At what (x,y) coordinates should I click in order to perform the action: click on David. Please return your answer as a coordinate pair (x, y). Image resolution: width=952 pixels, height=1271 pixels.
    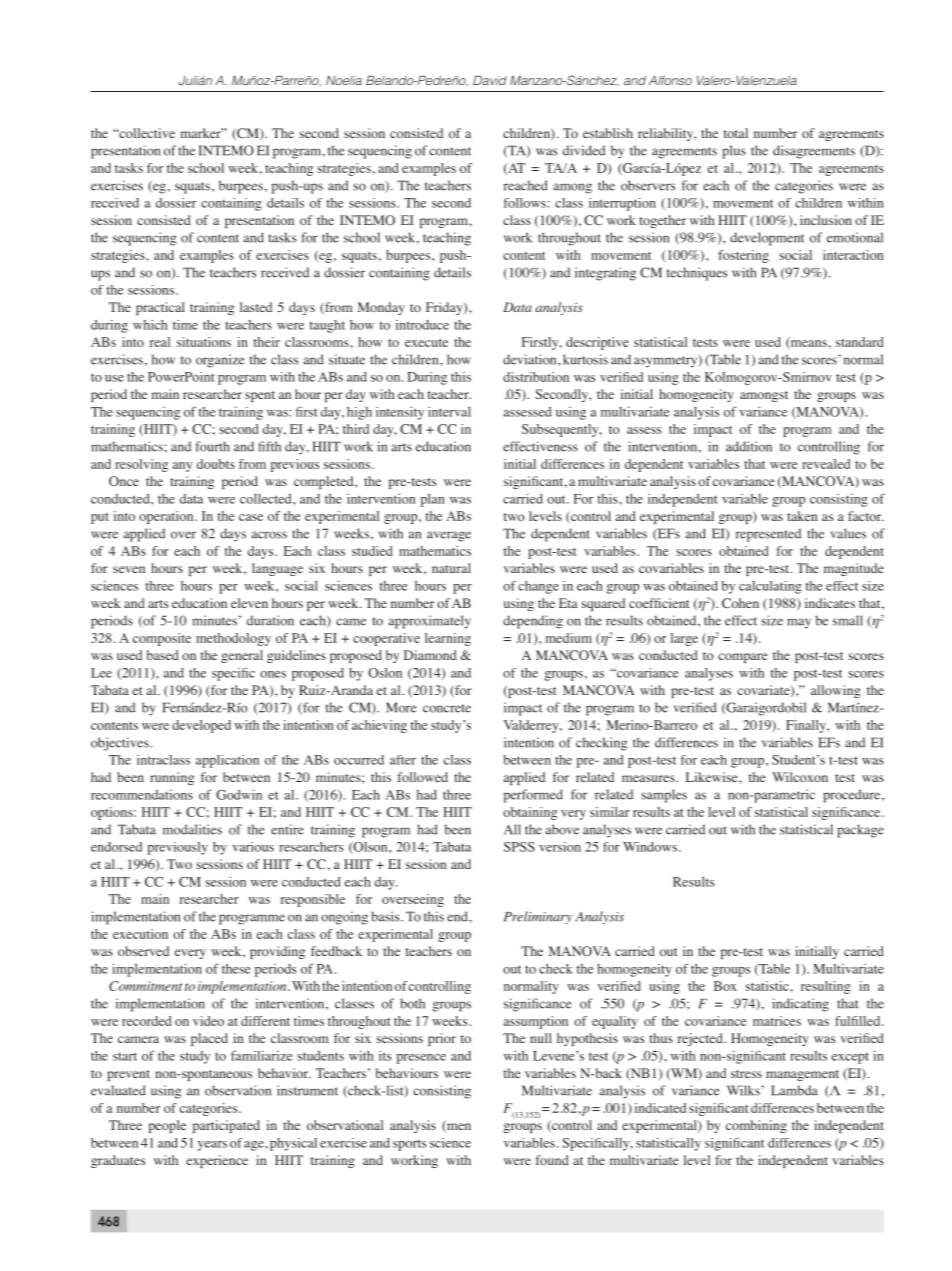
    Looking at the image, I should click on (490, 80).
